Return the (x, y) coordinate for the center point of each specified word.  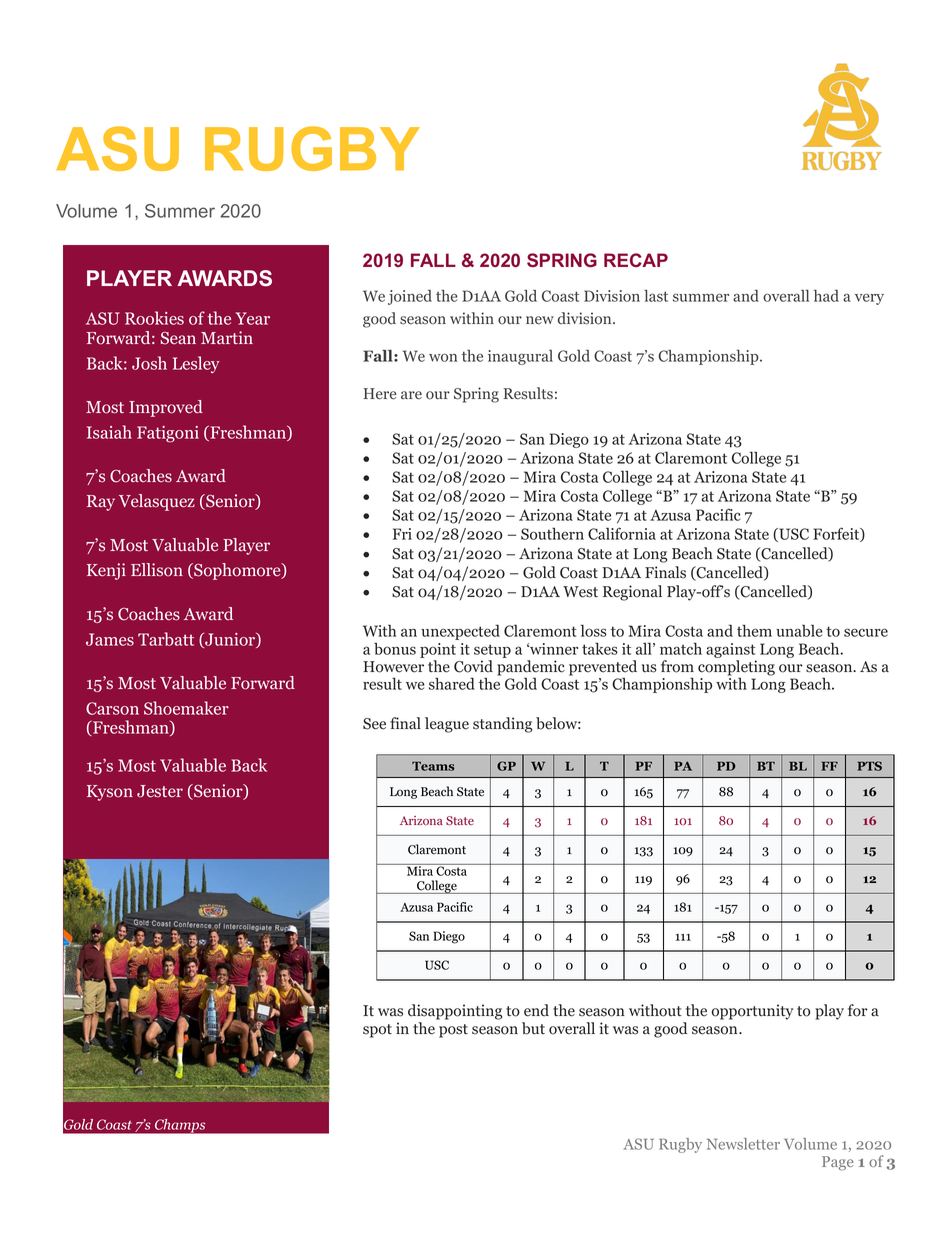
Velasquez (157, 502)
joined (410, 297)
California (622, 533)
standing (502, 725)
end (536, 1010)
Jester (160, 791)
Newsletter (743, 1144)
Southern (552, 534)
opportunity (752, 1012)
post (453, 1031)
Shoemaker (186, 708)
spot (377, 1031)
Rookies (154, 318)
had (826, 296)
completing (736, 668)
